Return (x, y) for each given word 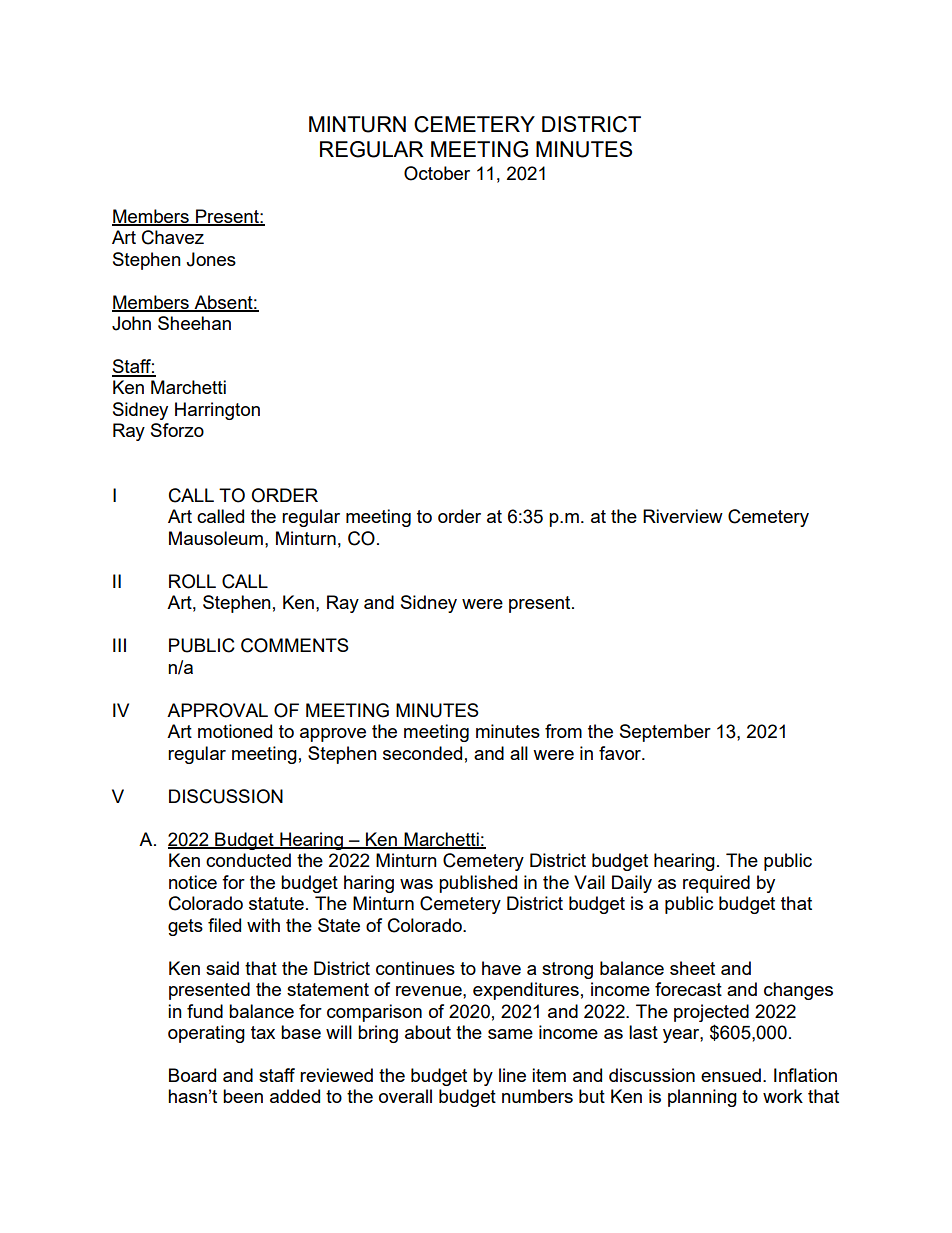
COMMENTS (295, 645)
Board (192, 1075)
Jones (211, 259)
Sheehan (194, 323)
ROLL (192, 581)
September (665, 733)
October (437, 173)
